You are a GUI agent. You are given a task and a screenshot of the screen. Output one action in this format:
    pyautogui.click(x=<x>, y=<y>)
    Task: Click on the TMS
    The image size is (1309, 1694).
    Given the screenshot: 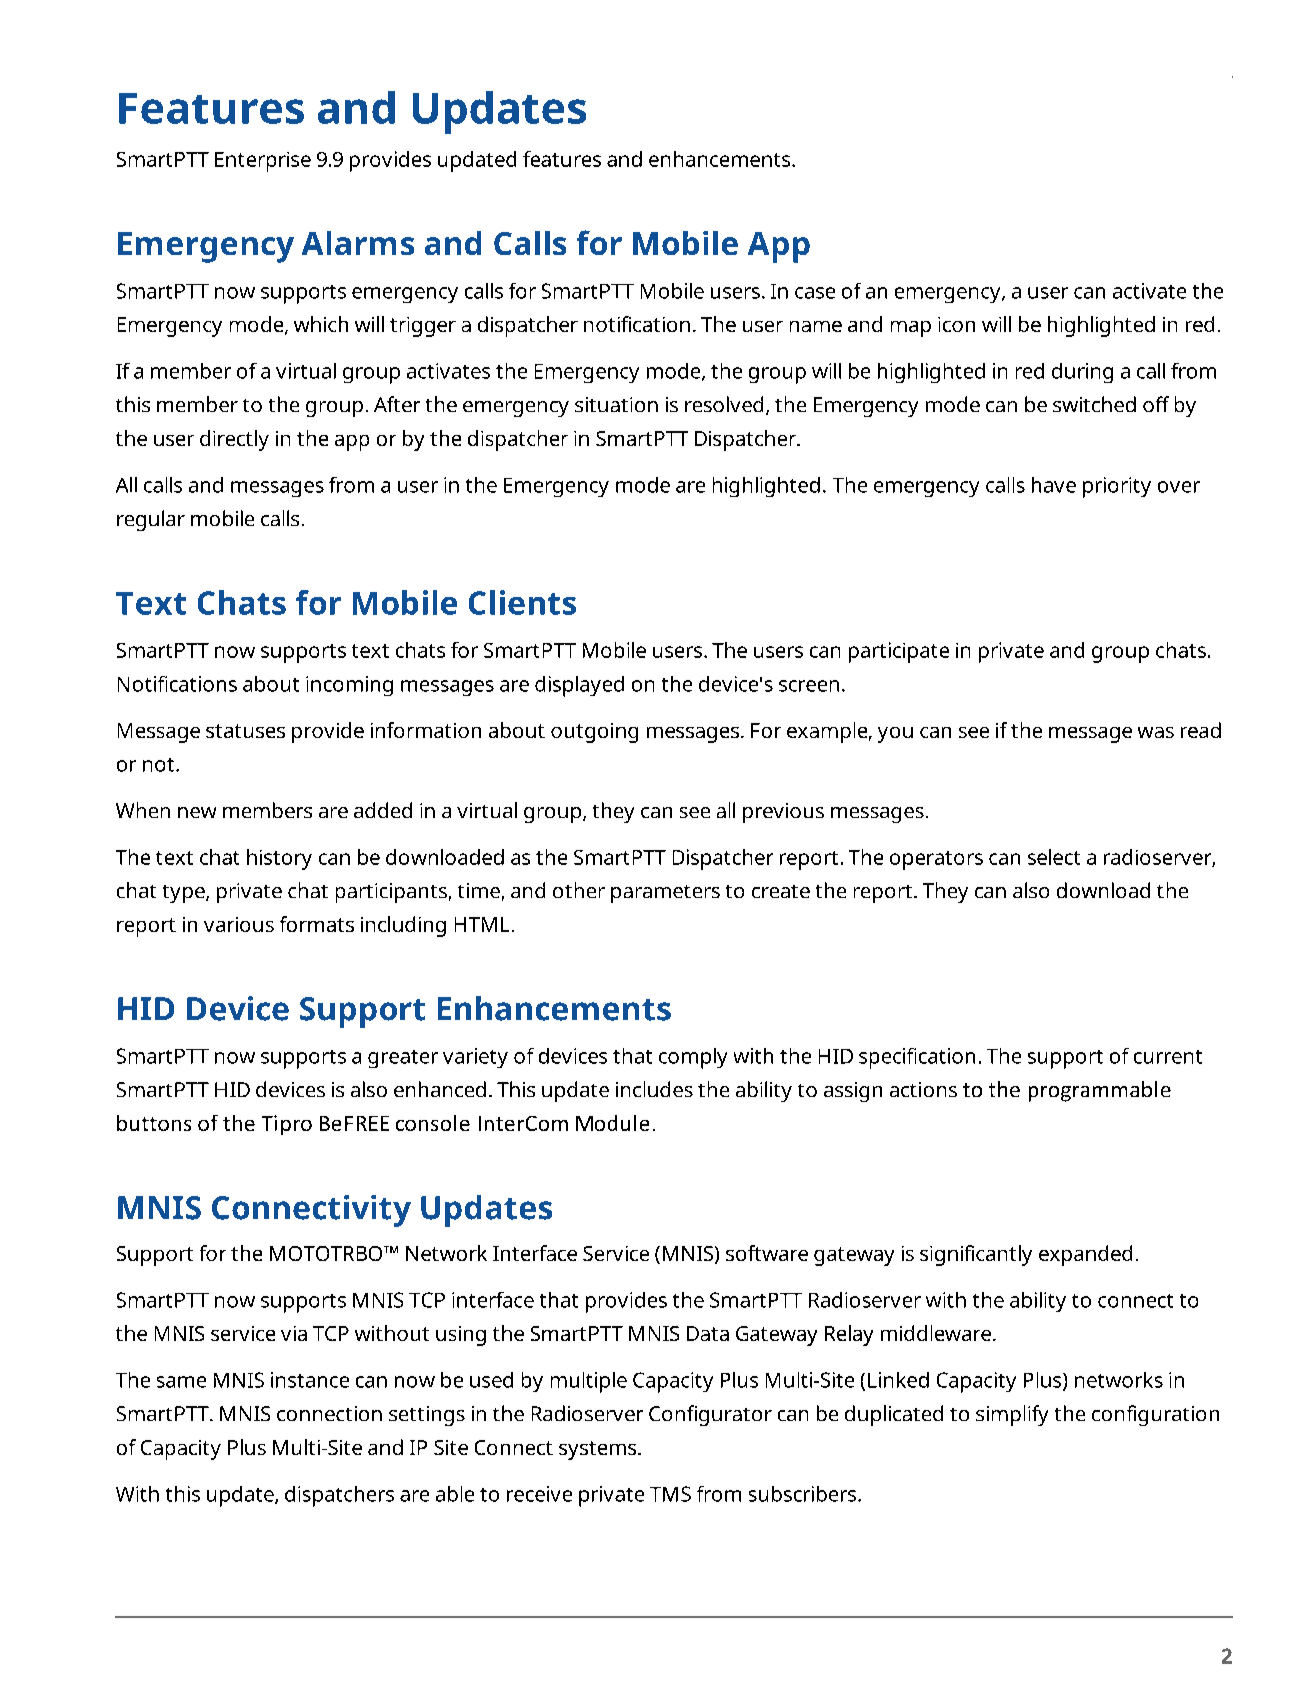 What is the action you would take?
    pyautogui.click(x=670, y=1494)
